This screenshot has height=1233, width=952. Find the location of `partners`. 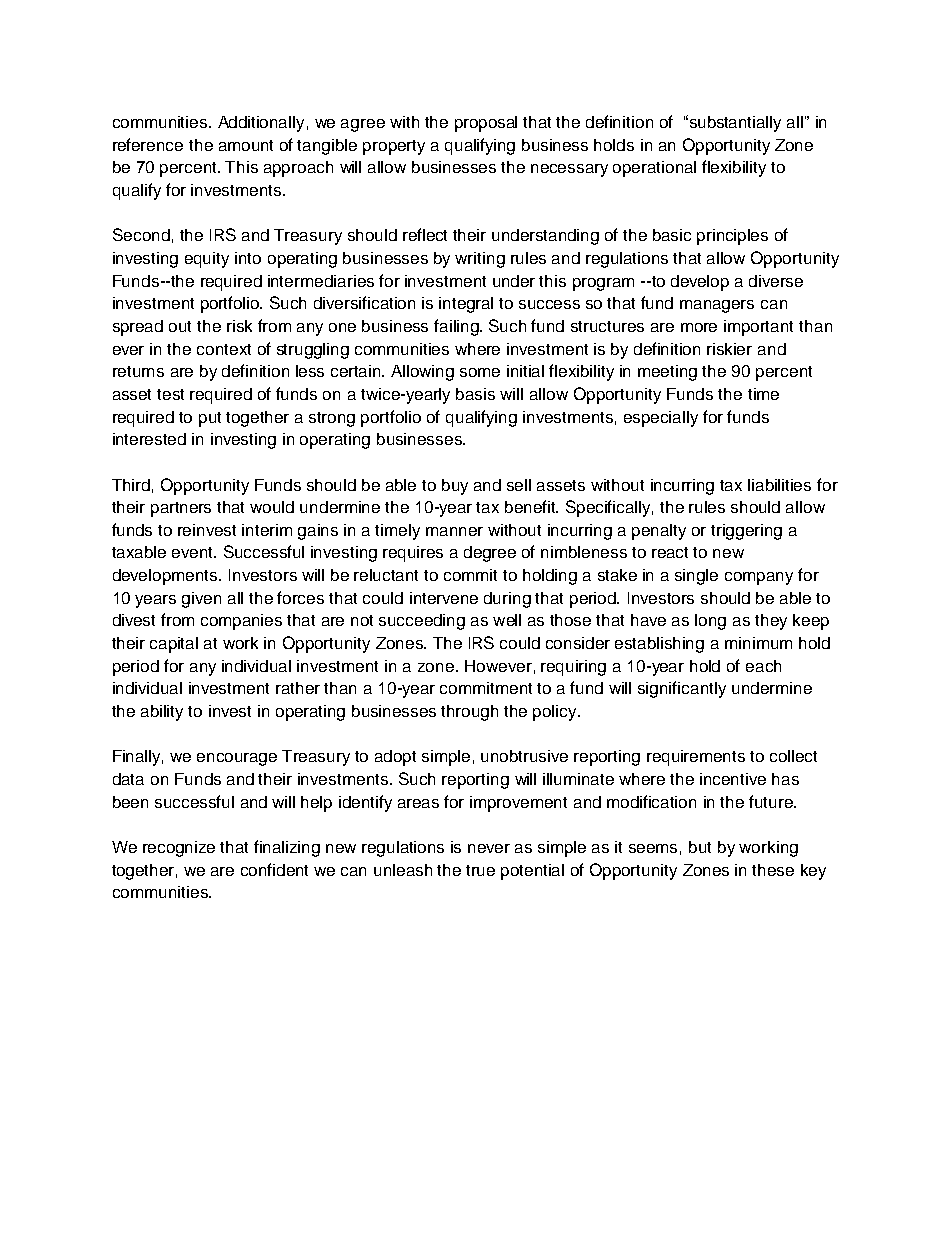

partners is located at coordinates (181, 509).
